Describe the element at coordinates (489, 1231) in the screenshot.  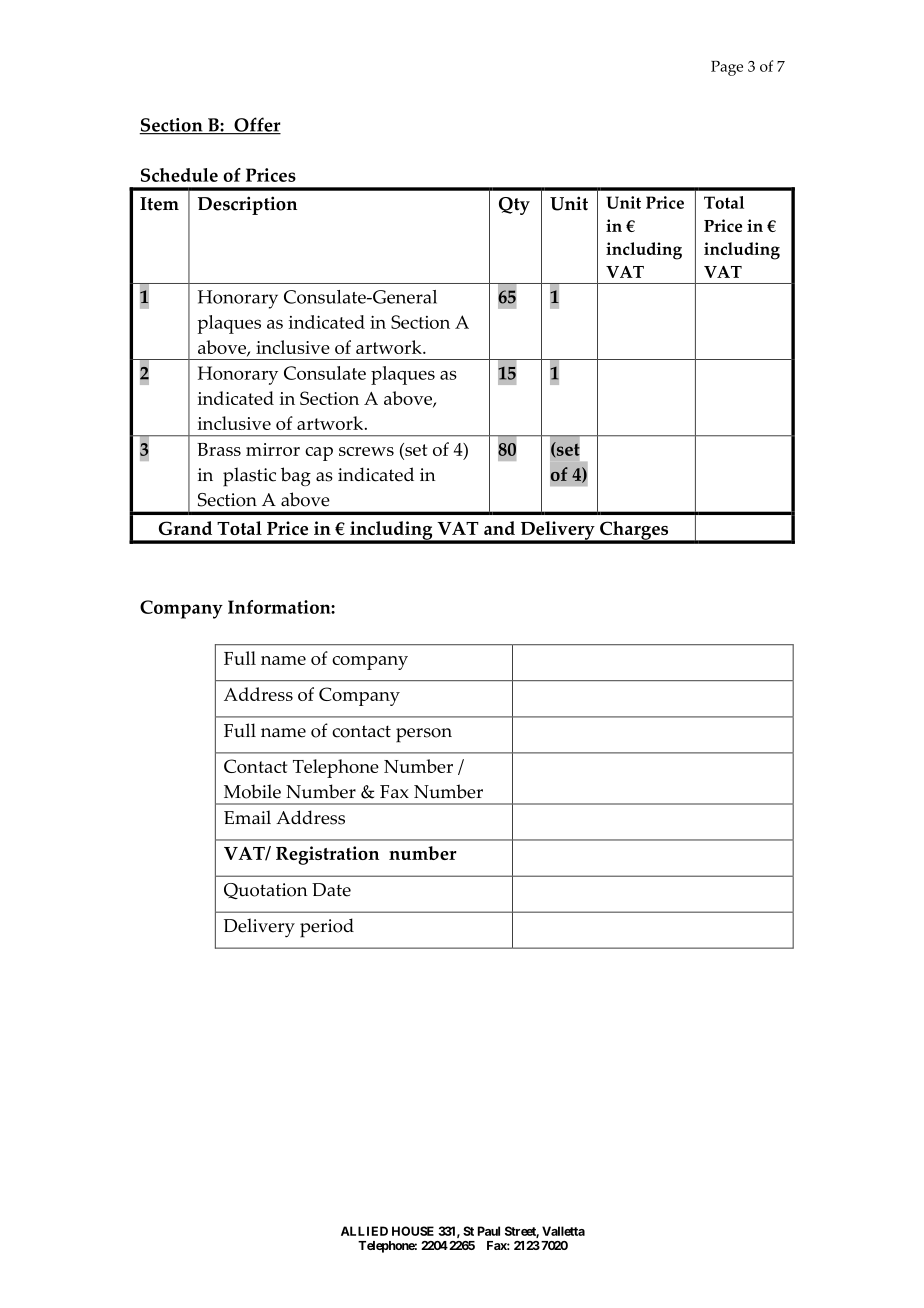
I see `Paul` at that location.
